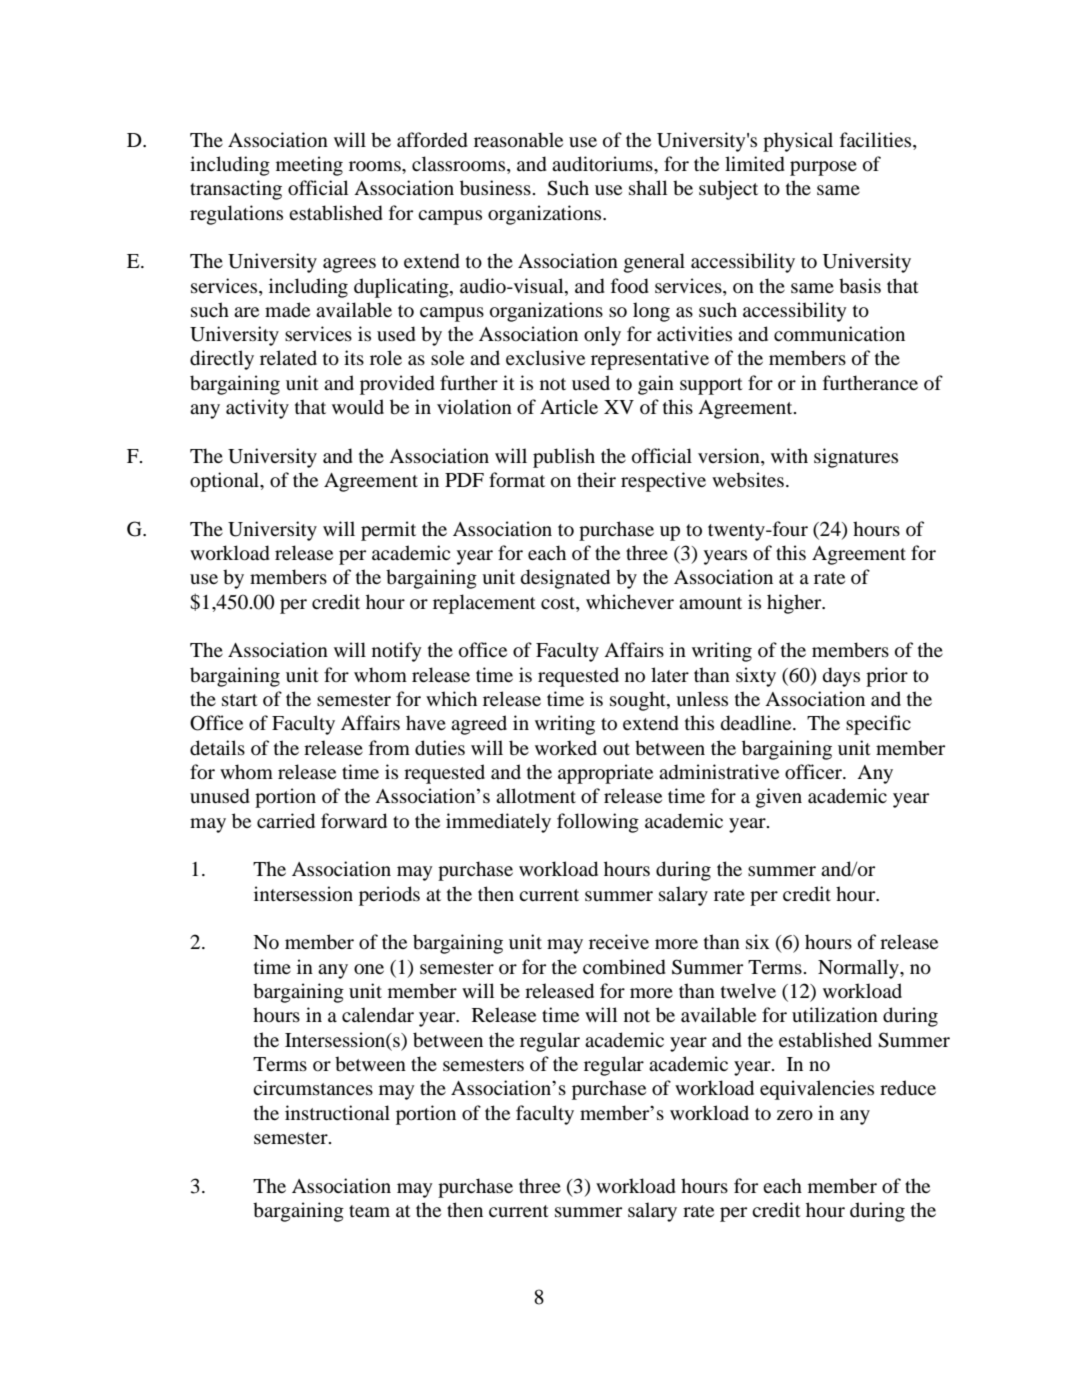  Describe the element at coordinates (240, 700) in the screenshot. I see `start` at that location.
